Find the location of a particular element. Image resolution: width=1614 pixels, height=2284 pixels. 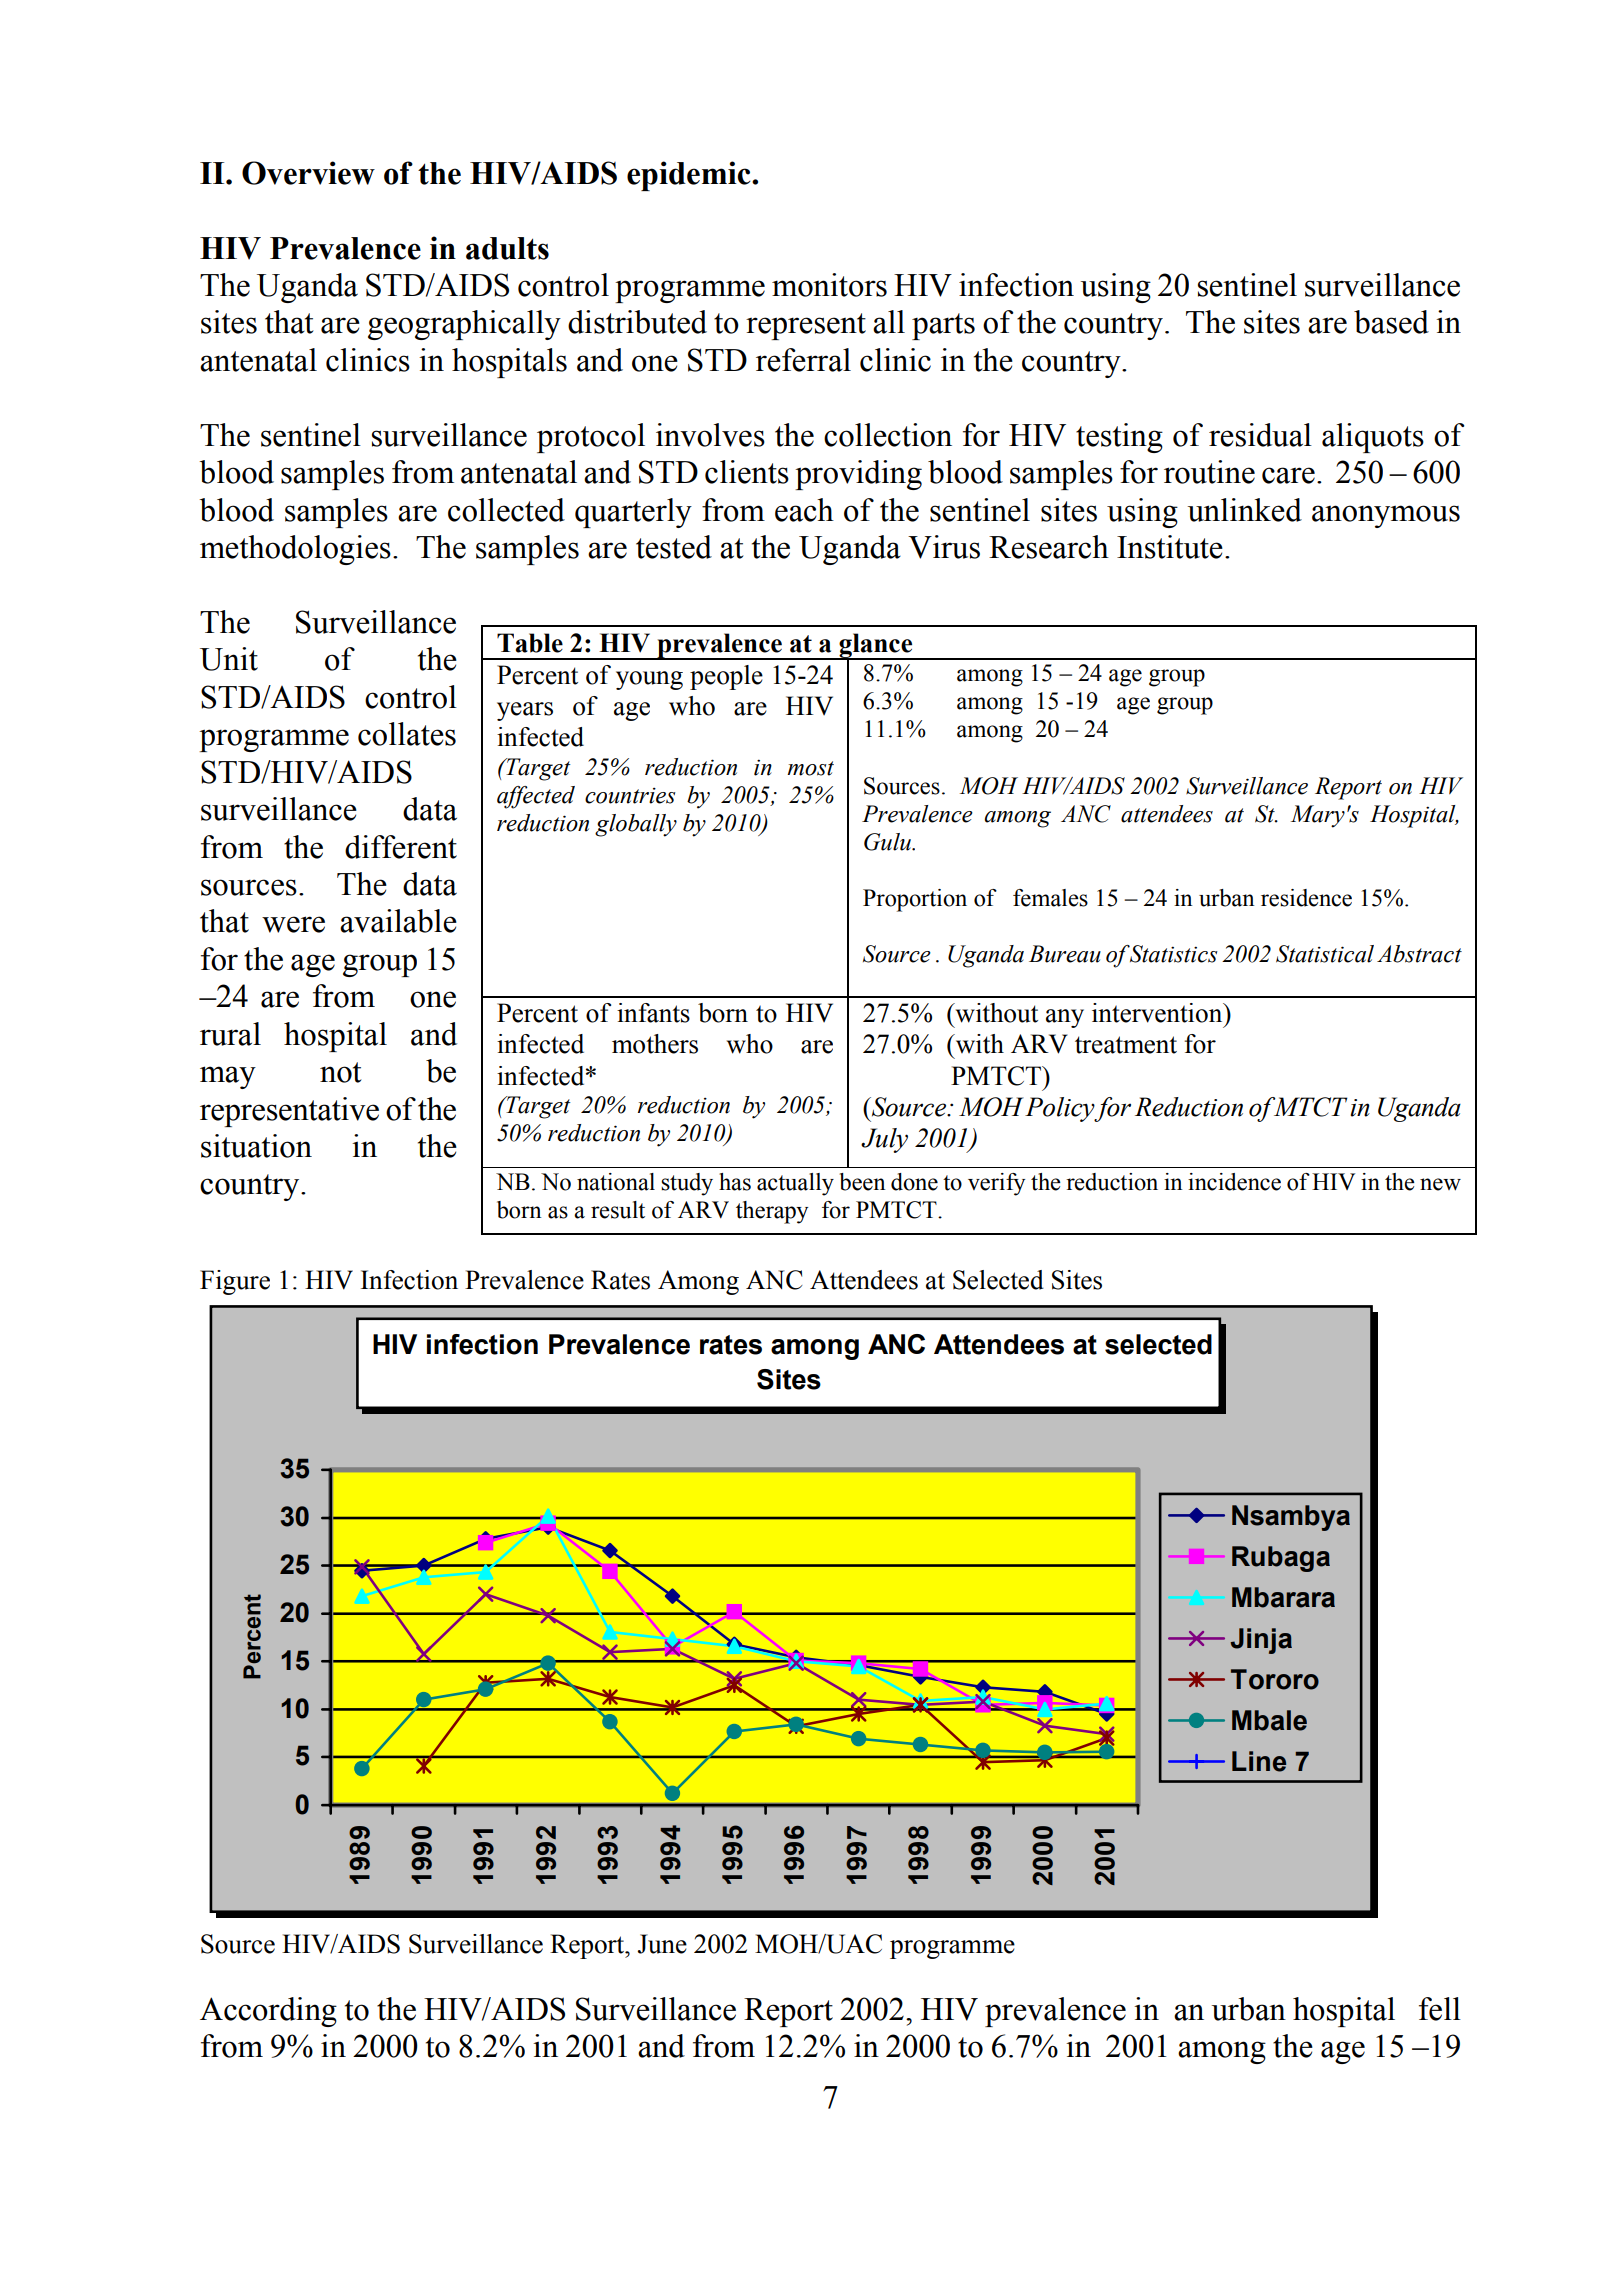

glance is located at coordinates (876, 646).
